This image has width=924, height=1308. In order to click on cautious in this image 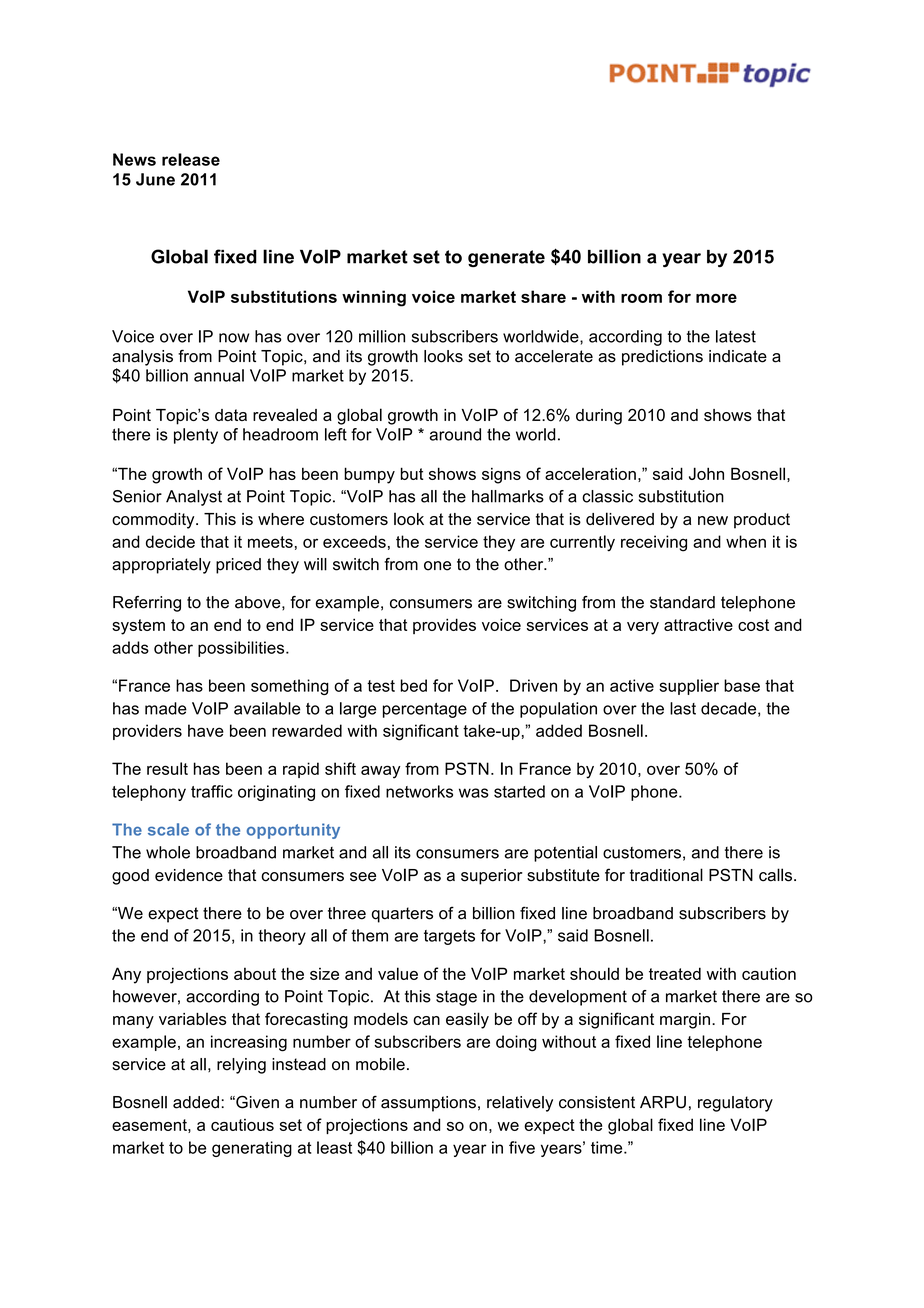, I will do `click(242, 1125)`.
